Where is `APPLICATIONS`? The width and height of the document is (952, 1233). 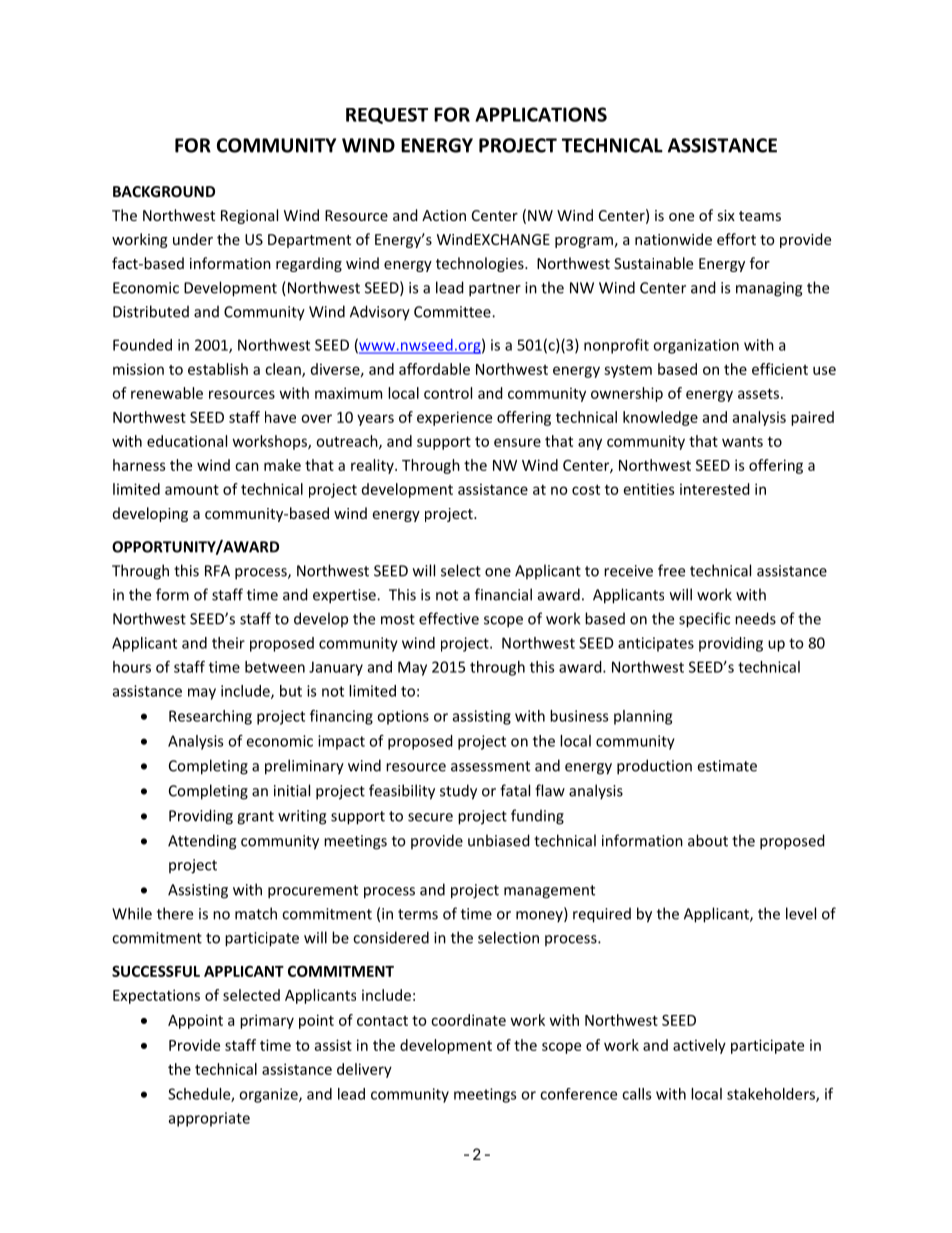
APPLICATIONS is located at coordinates (541, 114).
